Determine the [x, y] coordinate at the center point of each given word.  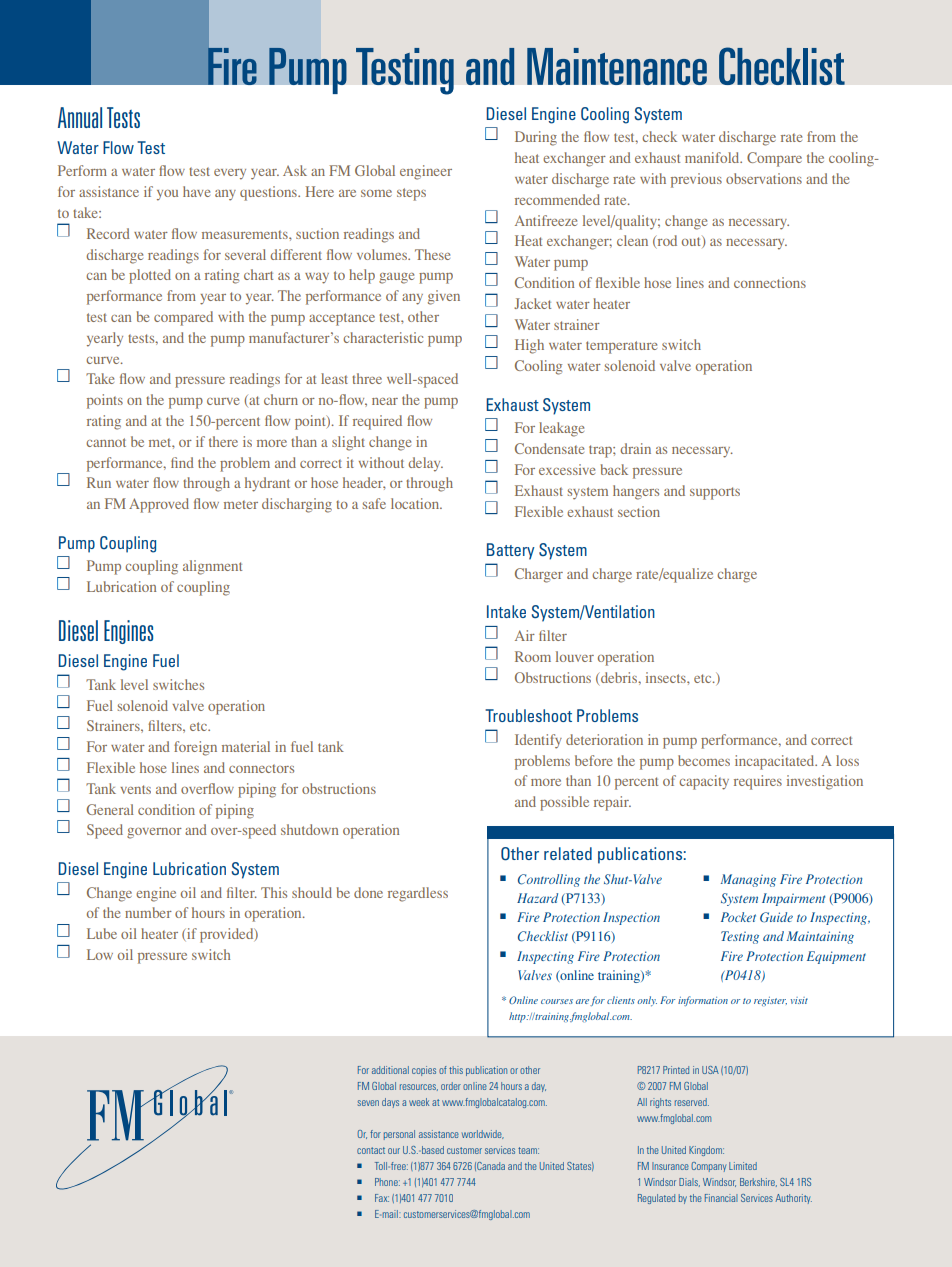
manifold [713, 157]
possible [564, 803]
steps [411, 194]
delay [425, 464]
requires [758, 782]
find [182, 462]
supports [715, 493]
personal [399, 1135]
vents [135, 789]
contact [371, 1150]
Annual [80, 117]
